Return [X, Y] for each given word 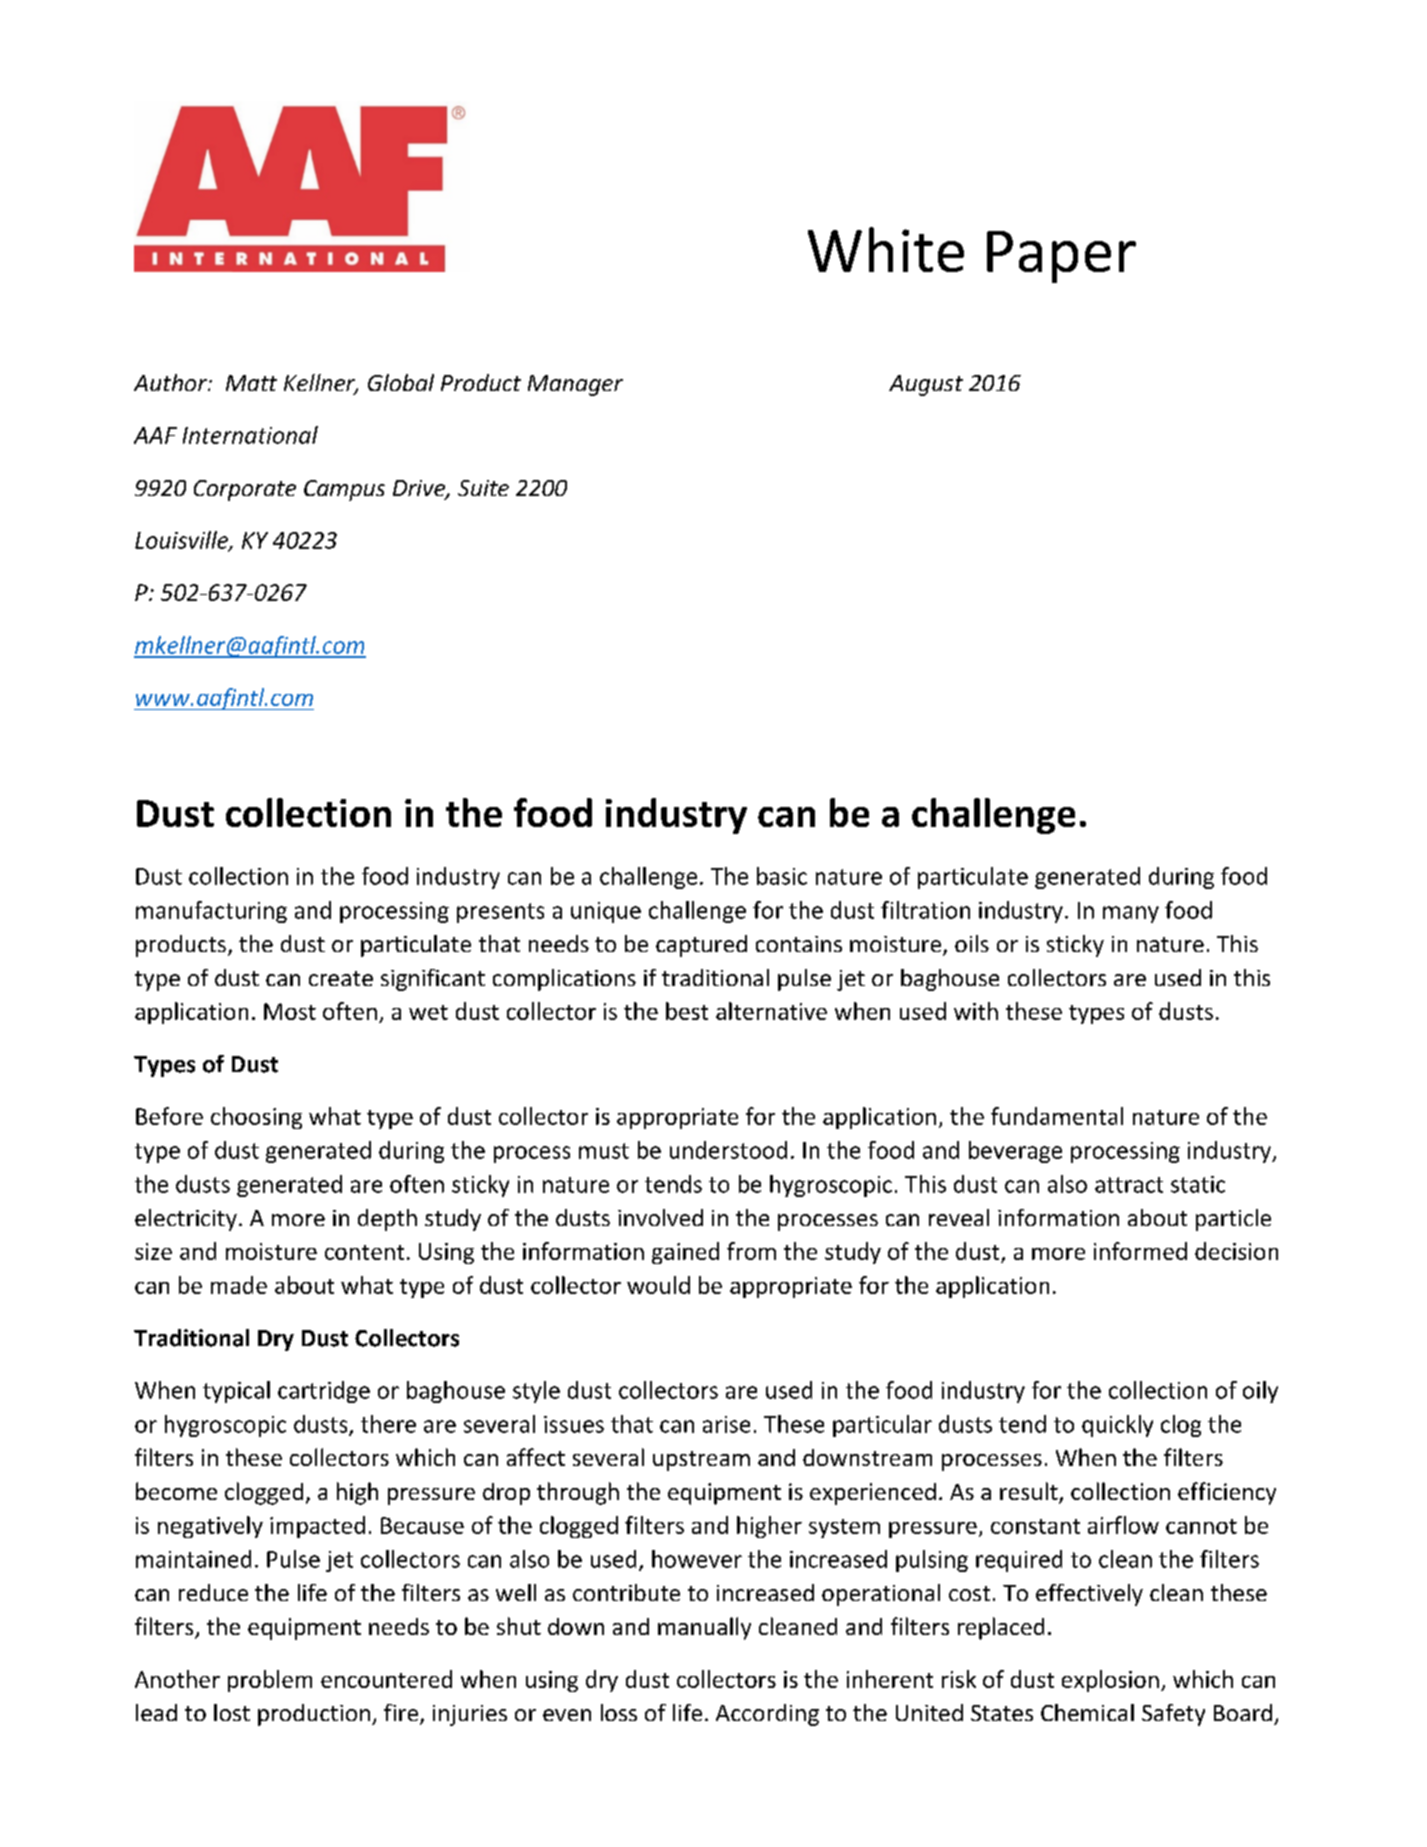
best [687, 1011]
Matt [251, 383]
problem [270, 1681]
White [886, 249]
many [1131, 914]
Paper [1061, 257]
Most [290, 1011]
